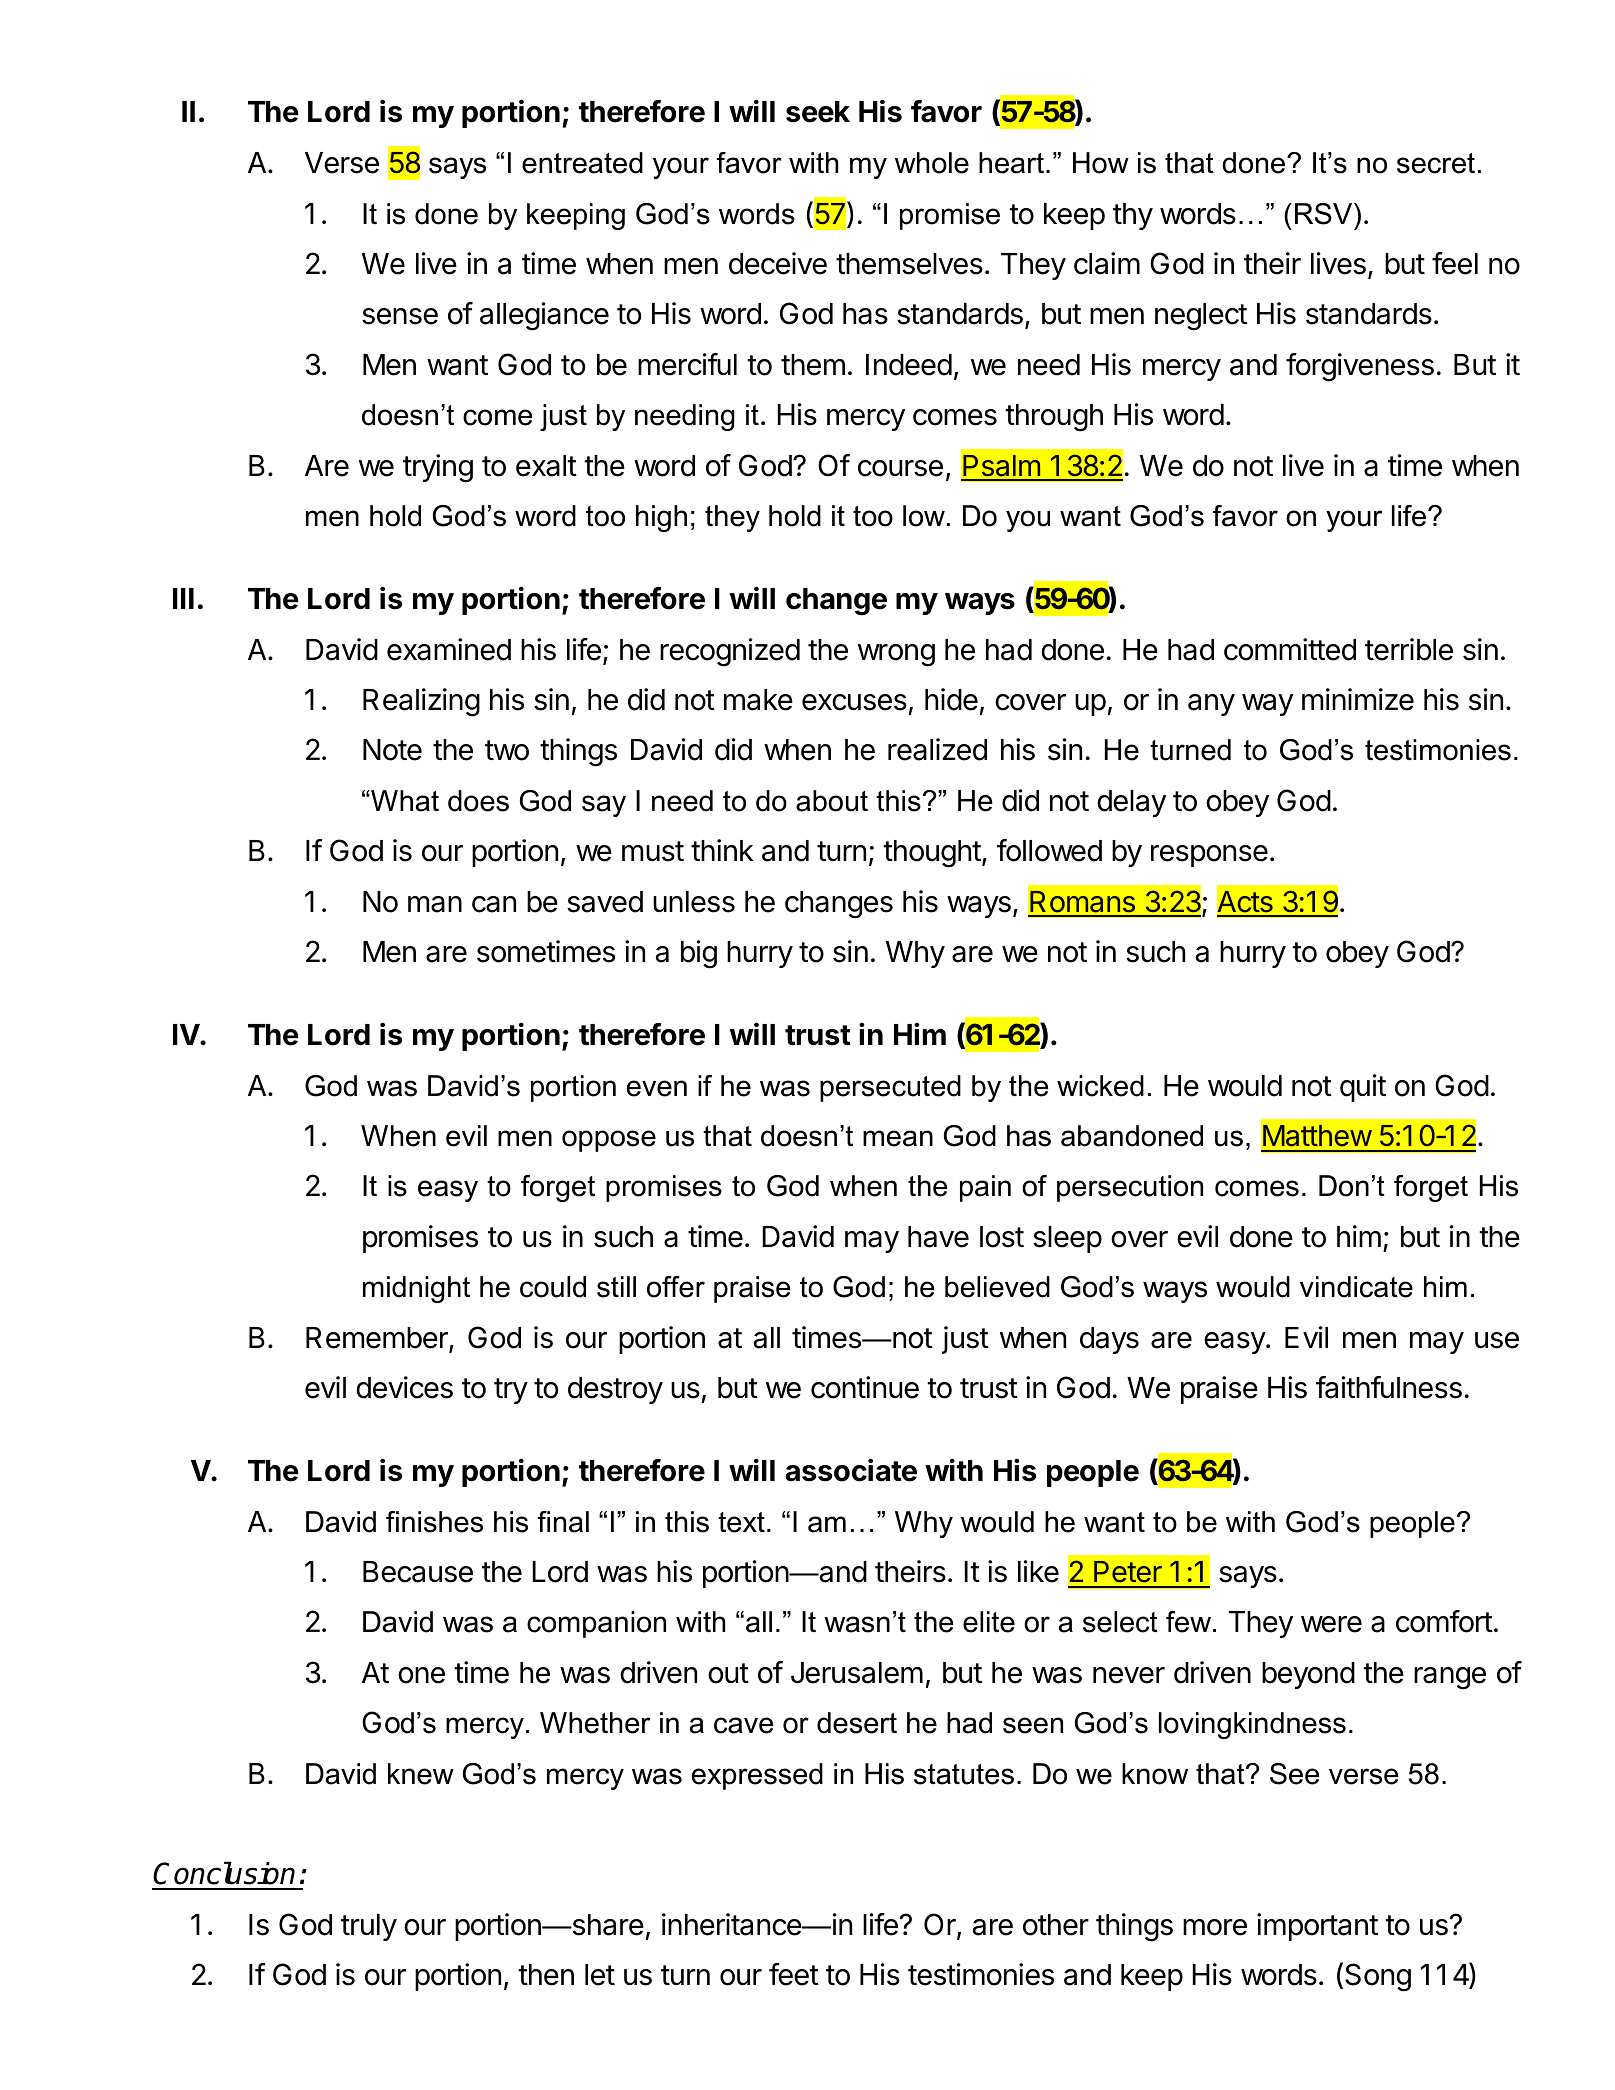 This document has height=2090, width=1615. I want to click on persecuted, so click(890, 1088).
